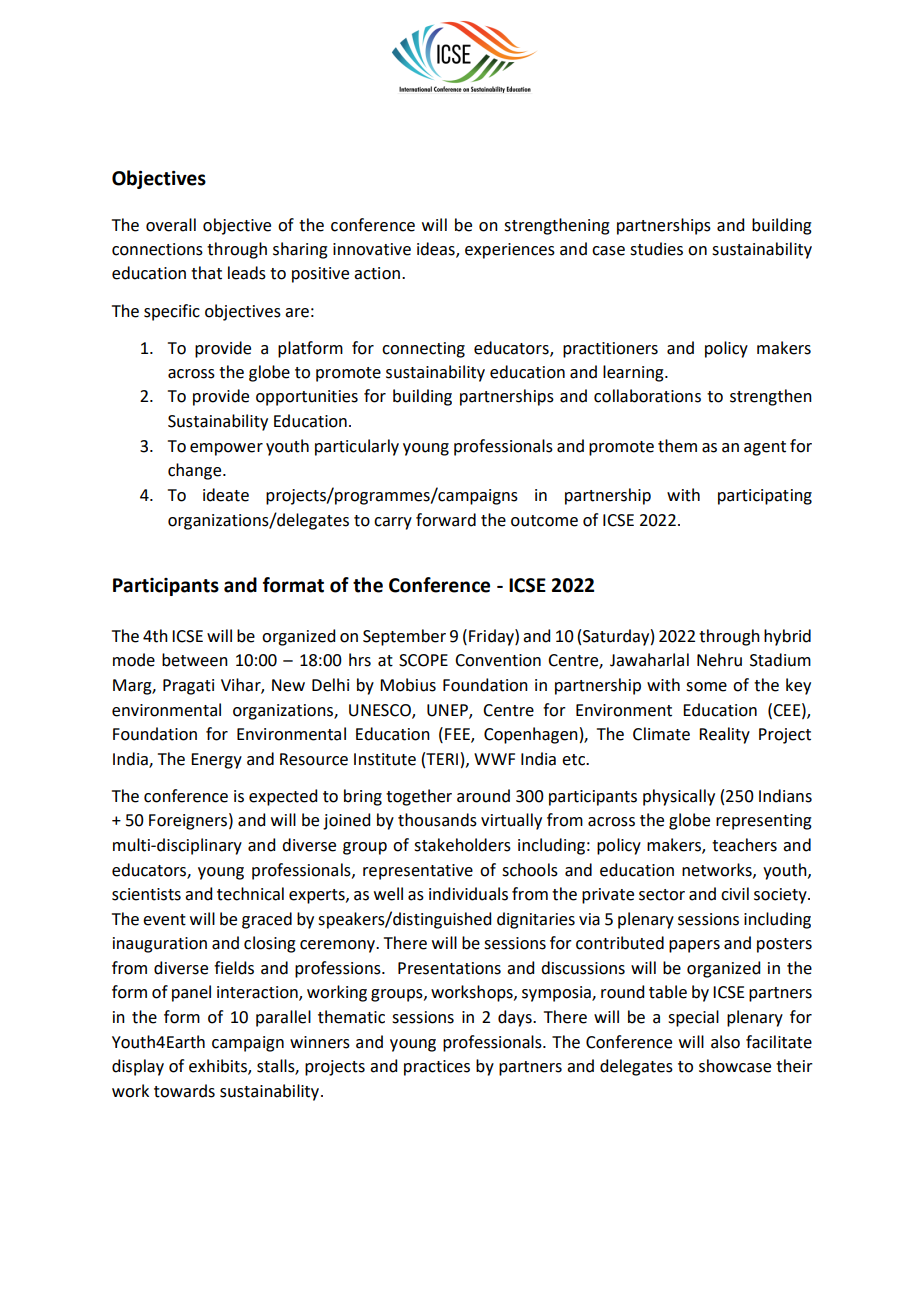  What do you see at coordinates (735, 894) in the image?
I see `civil` at bounding box center [735, 894].
